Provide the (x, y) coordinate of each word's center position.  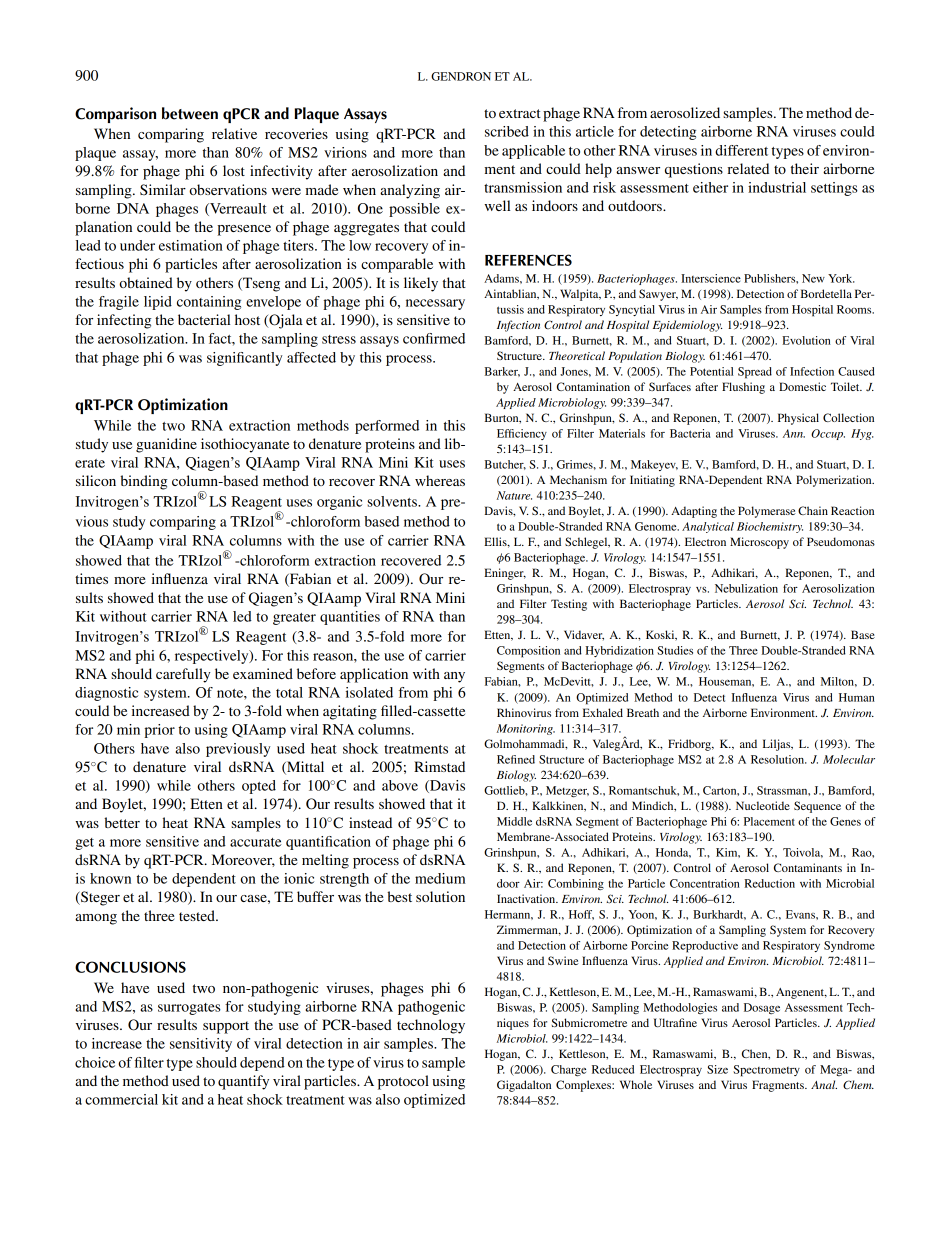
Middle (514, 821)
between (190, 113)
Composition (528, 652)
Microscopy (759, 543)
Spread (755, 373)
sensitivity (201, 1045)
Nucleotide (763, 805)
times (91, 578)
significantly (244, 359)
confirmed (434, 338)
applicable (533, 152)
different (741, 150)
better (122, 822)
